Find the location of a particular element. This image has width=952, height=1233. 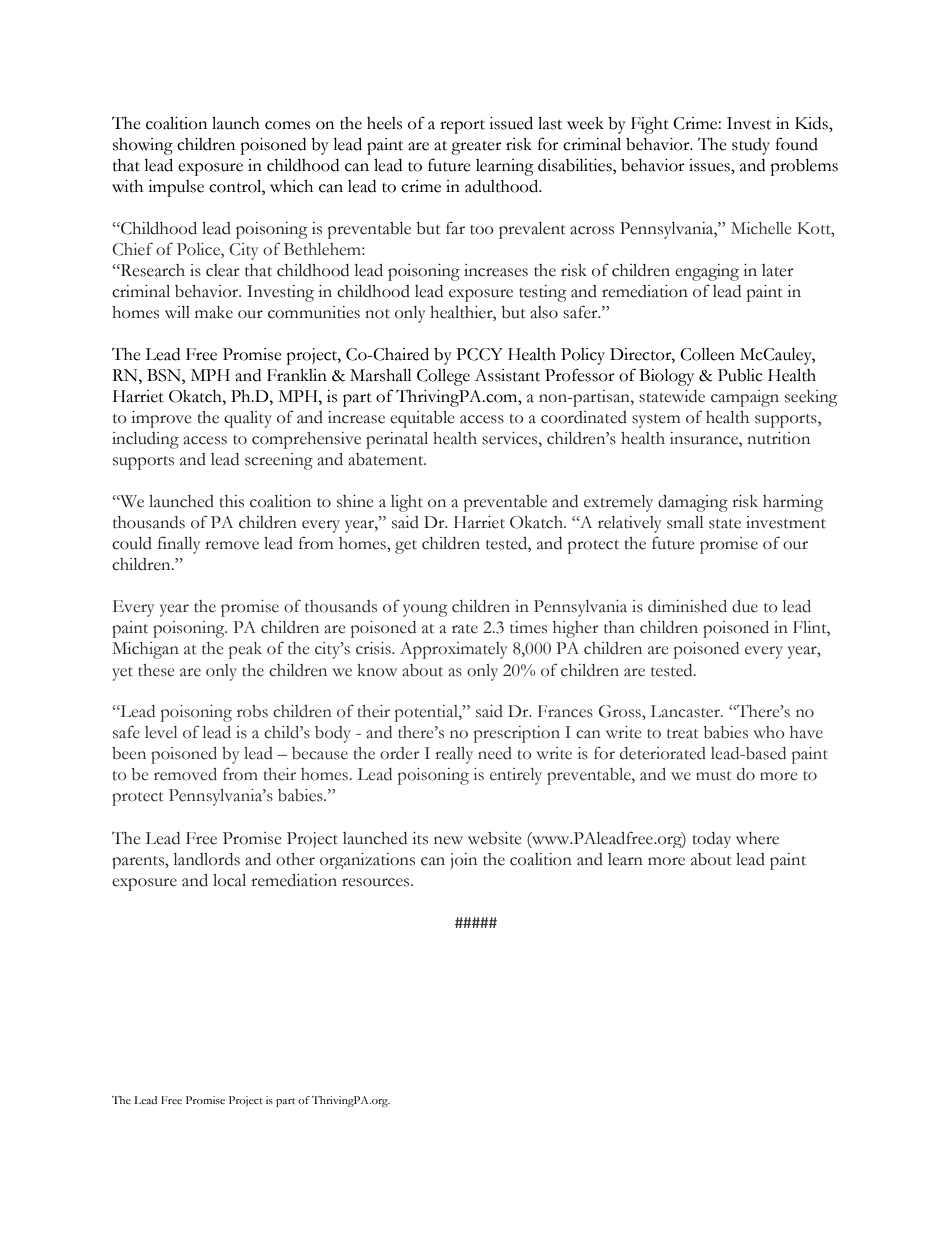

Approximately is located at coordinates (453, 650).
